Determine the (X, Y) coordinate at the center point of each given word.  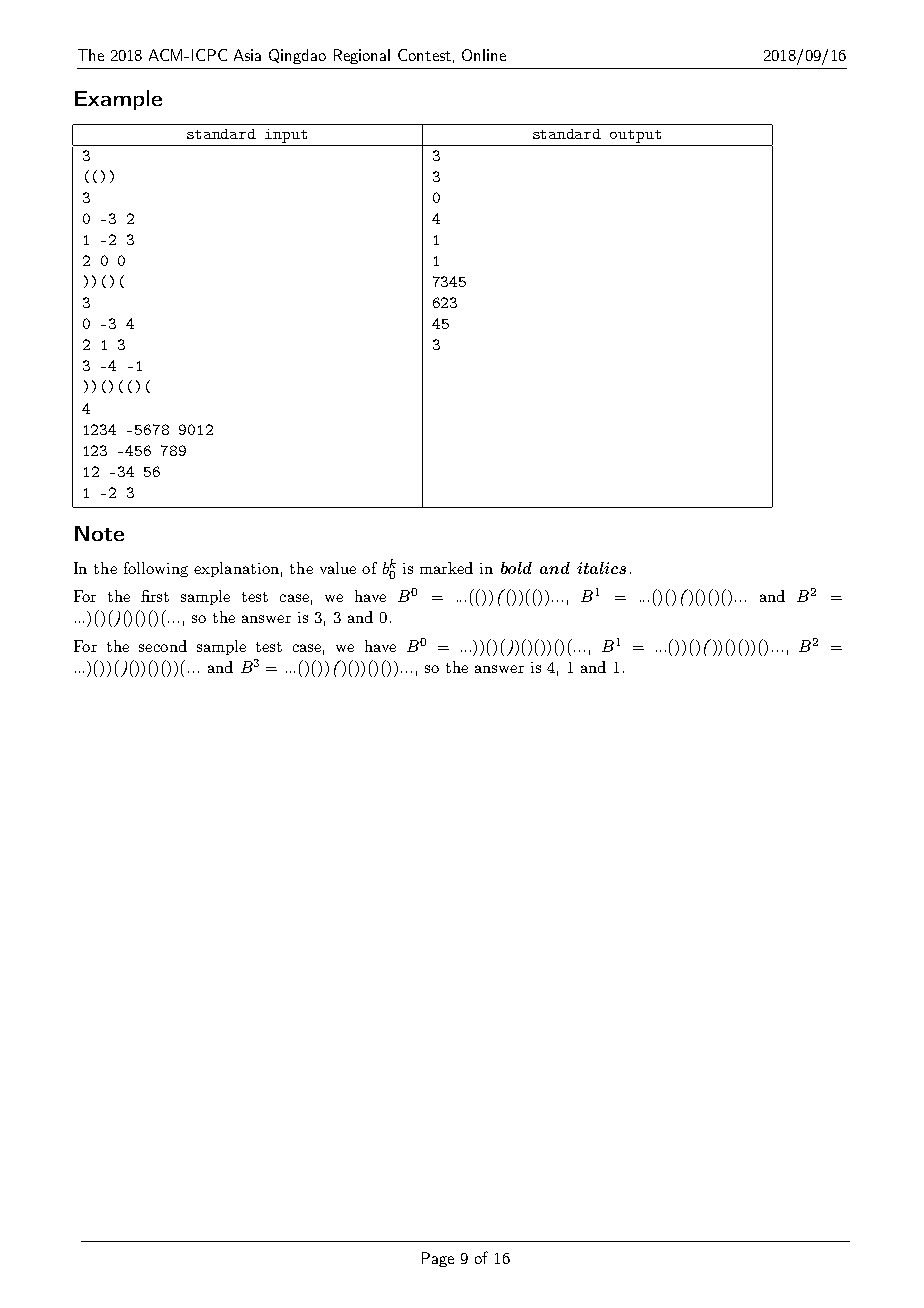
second (163, 646)
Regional (362, 56)
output (635, 136)
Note (99, 533)
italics (601, 568)
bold (516, 568)
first (155, 596)
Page (438, 1259)
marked (446, 568)
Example (118, 100)
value (338, 568)
